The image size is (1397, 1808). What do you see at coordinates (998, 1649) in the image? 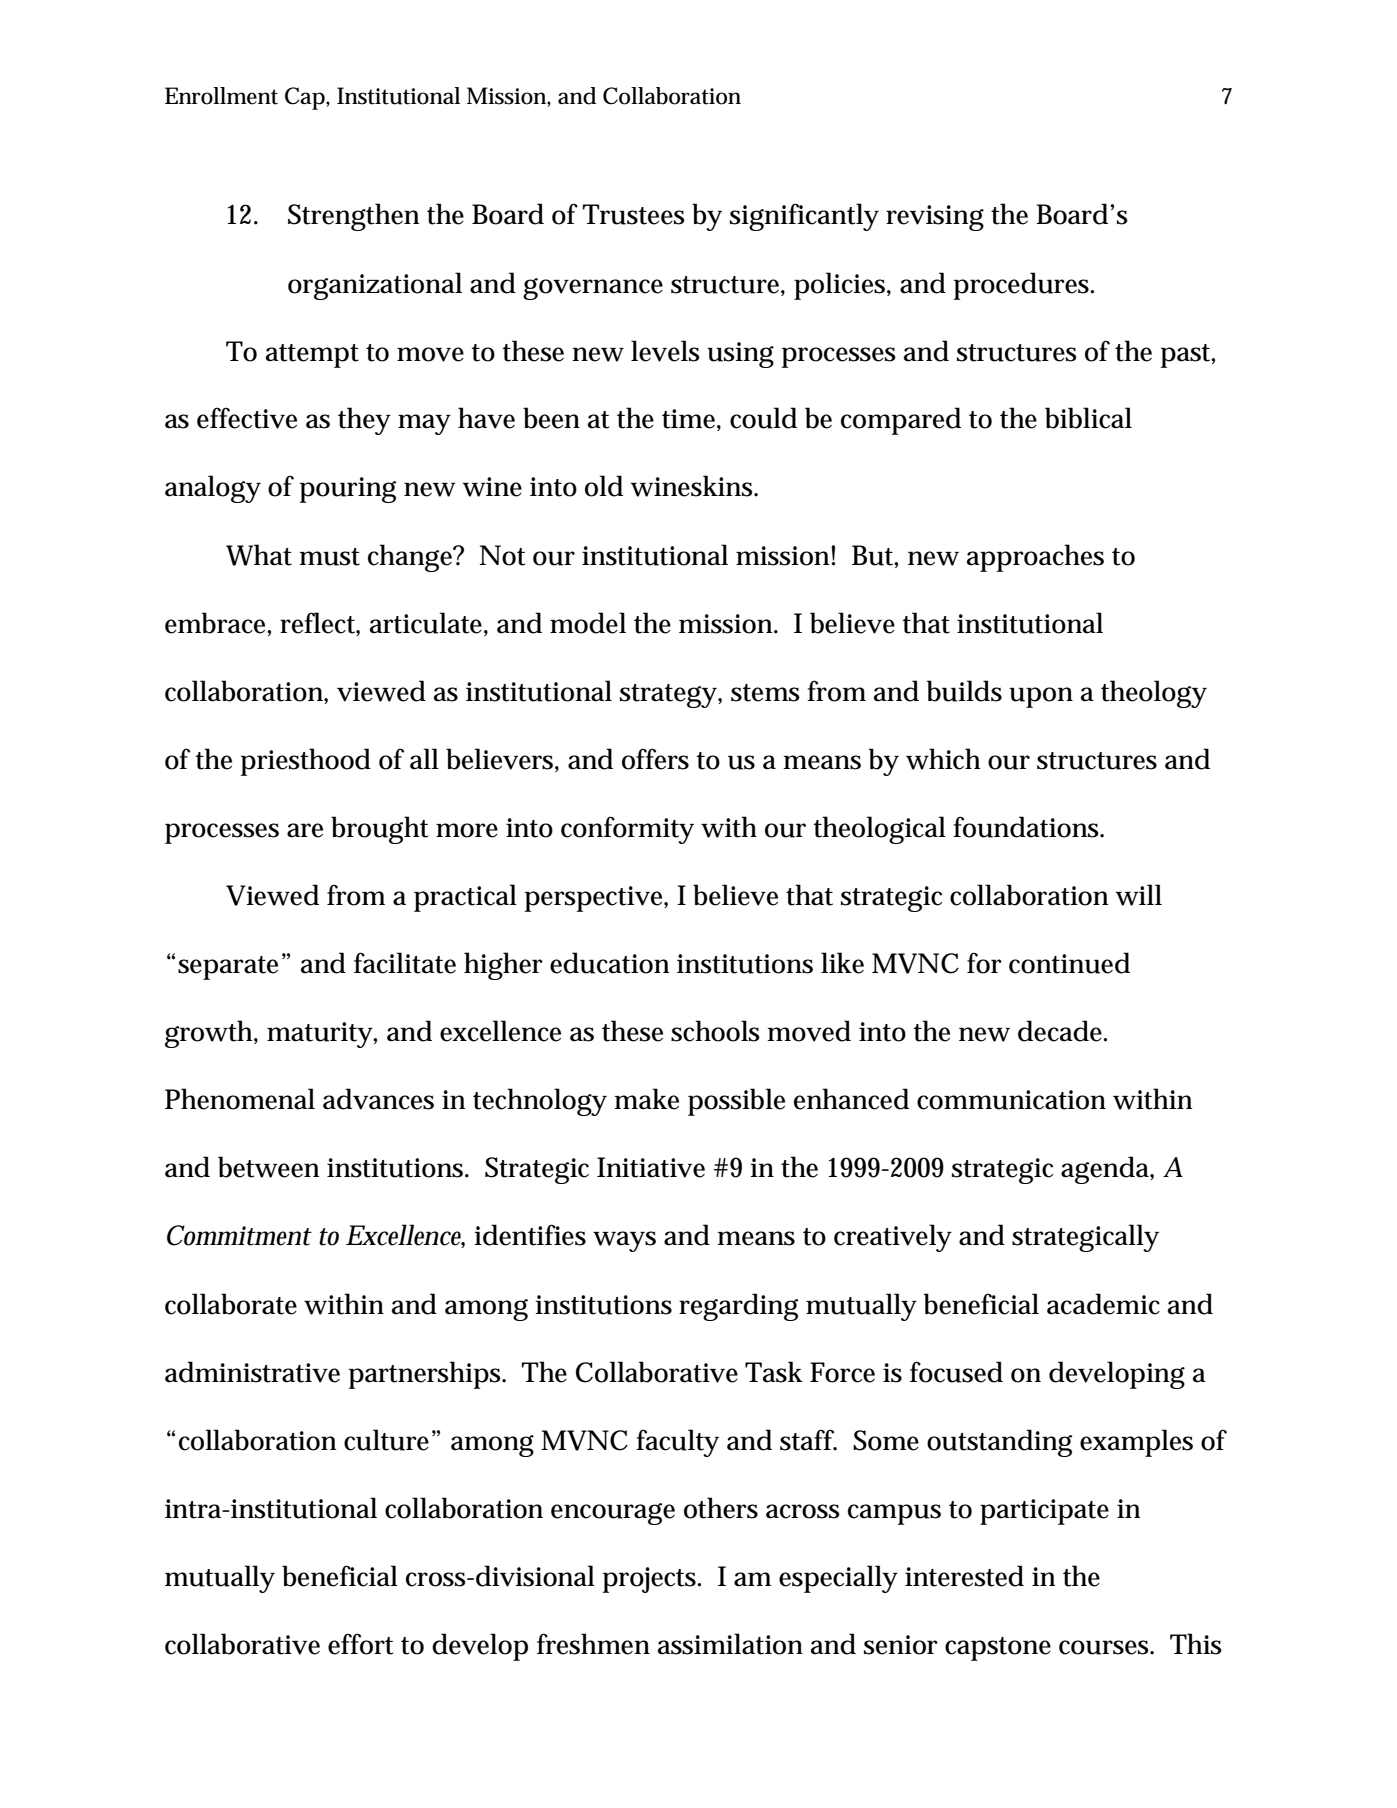
I see `capstone` at bounding box center [998, 1649].
